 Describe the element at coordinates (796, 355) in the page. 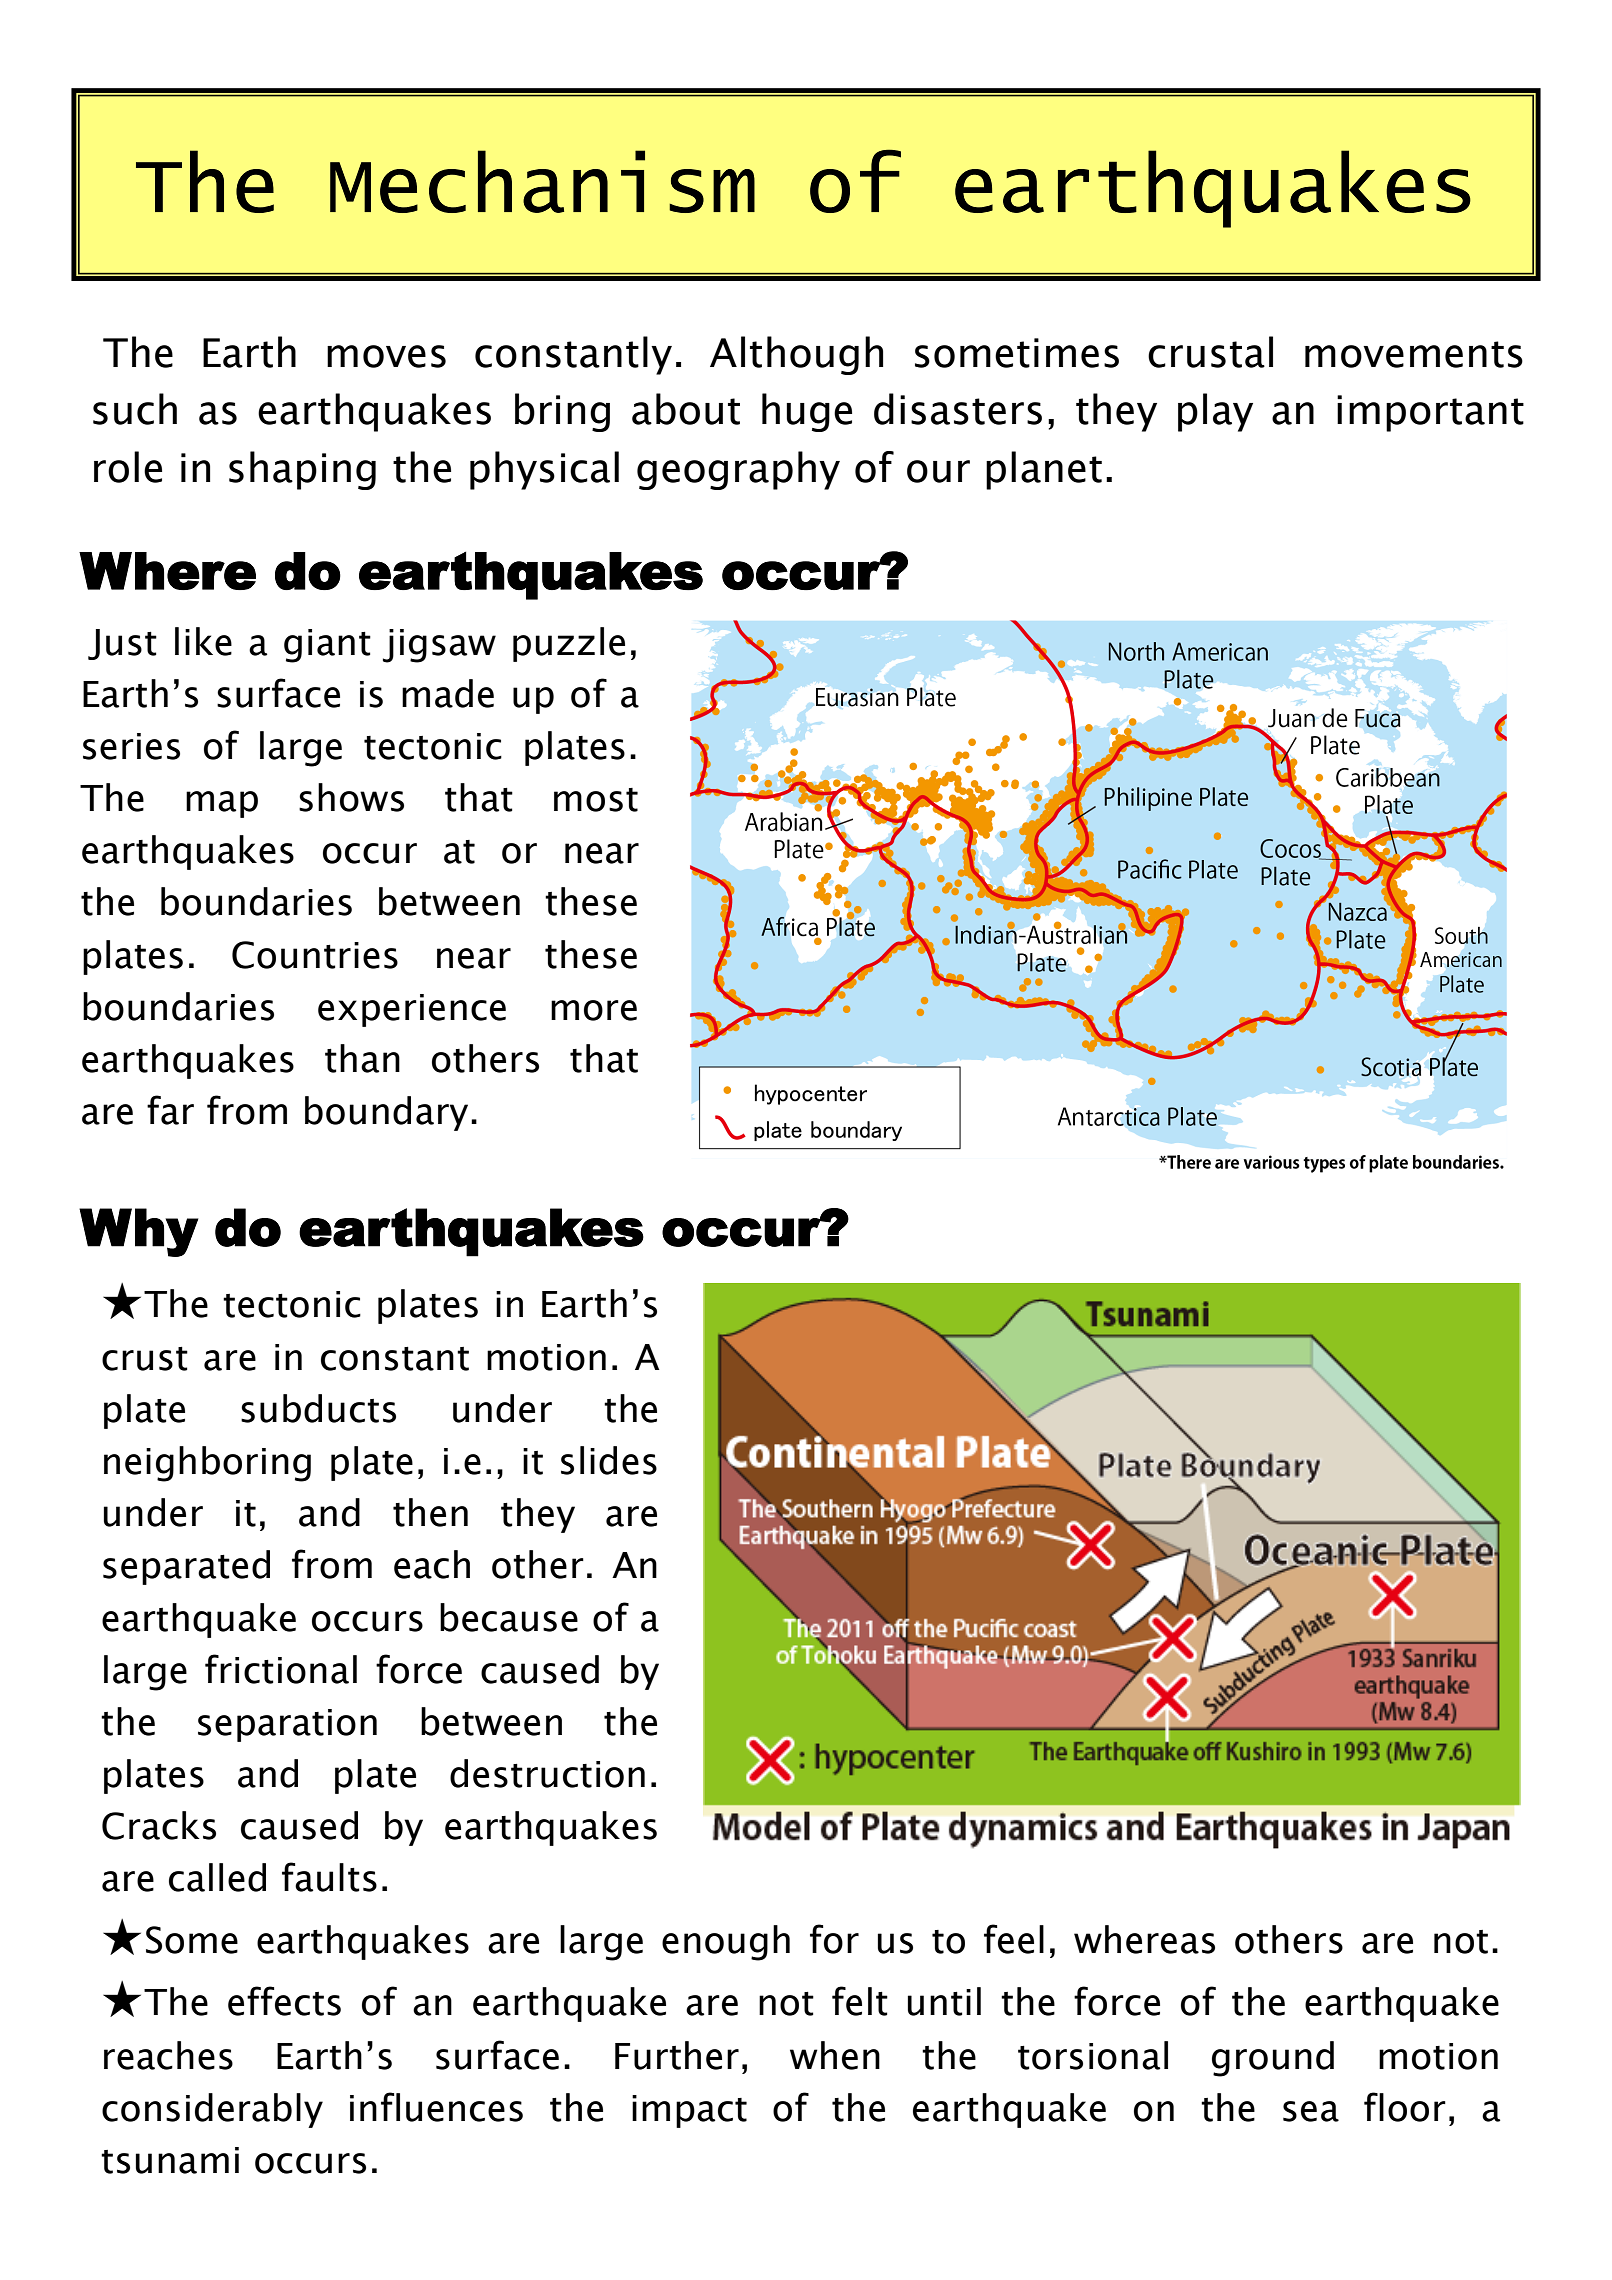

I see `Although` at that location.
